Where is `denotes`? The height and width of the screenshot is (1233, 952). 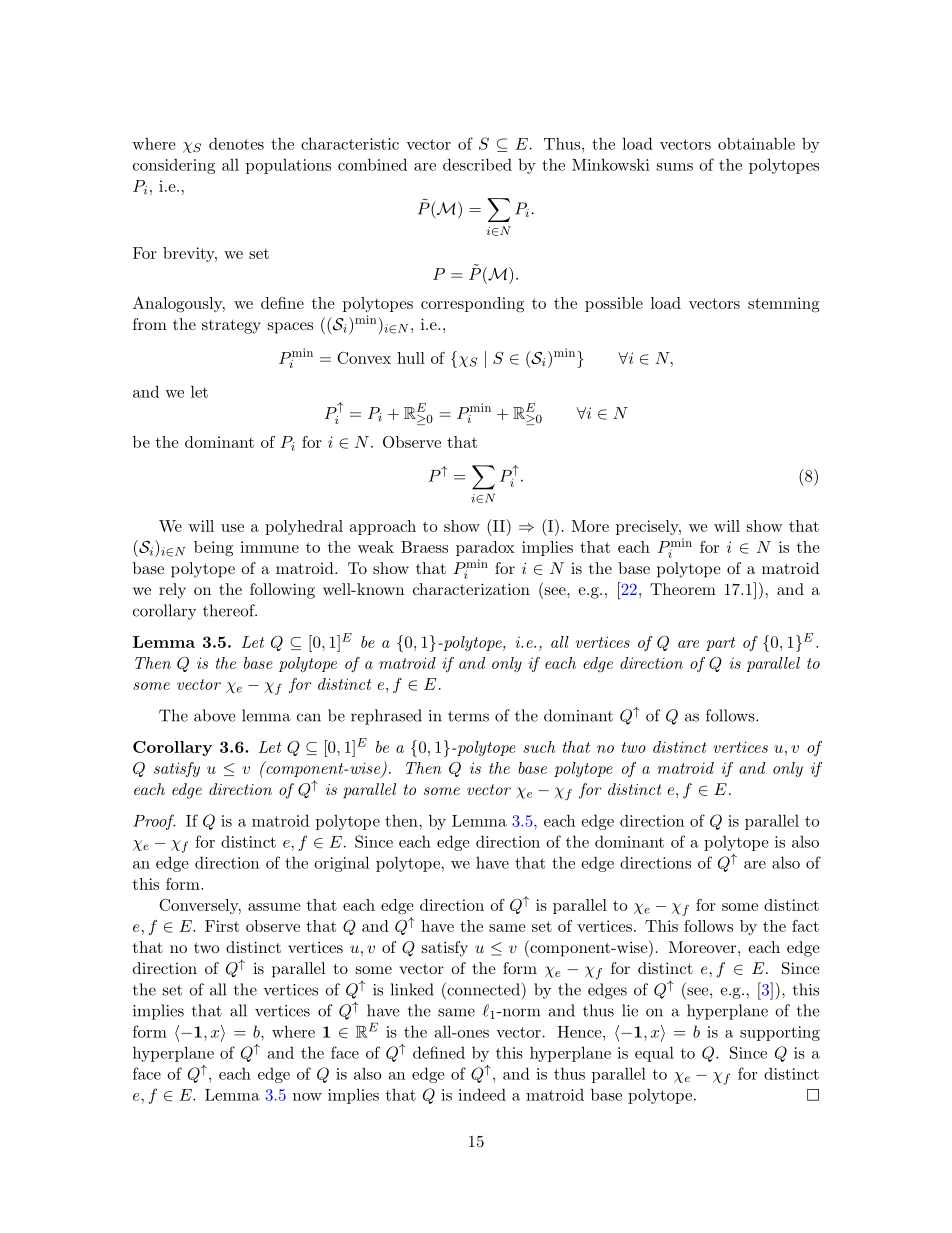
denotes is located at coordinates (236, 143).
